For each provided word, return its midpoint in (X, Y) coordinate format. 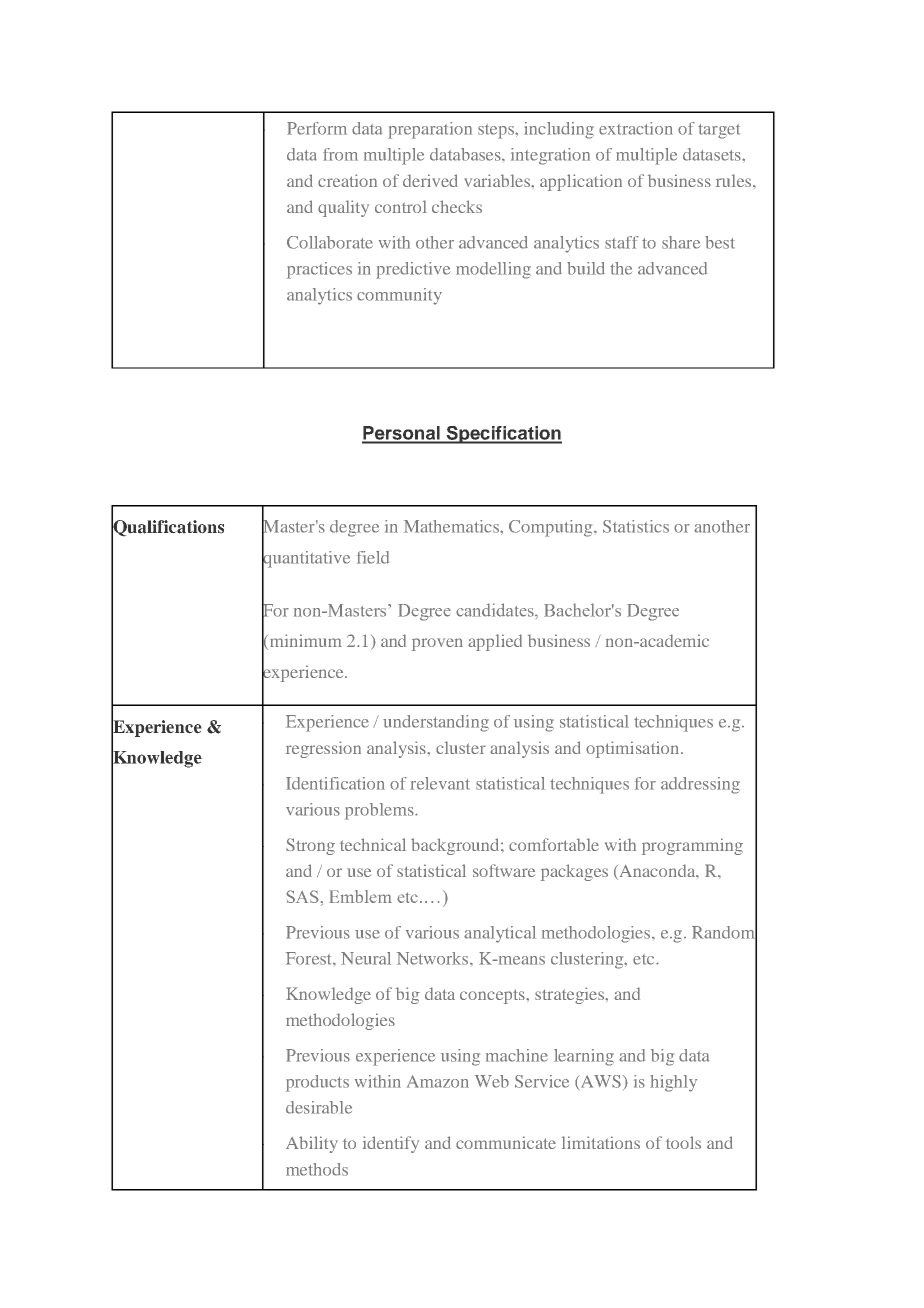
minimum (304, 642)
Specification (503, 435)
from (340, 154)
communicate (506, 1142)
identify (391, 1144)
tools (683, 1142)
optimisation (634, 749)
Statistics (636, 526)
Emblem (360, 896)
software (504, 870)
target (719, 131)
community (399, 296)
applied (495, 642)
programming (692, 846)
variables (498, 180)
